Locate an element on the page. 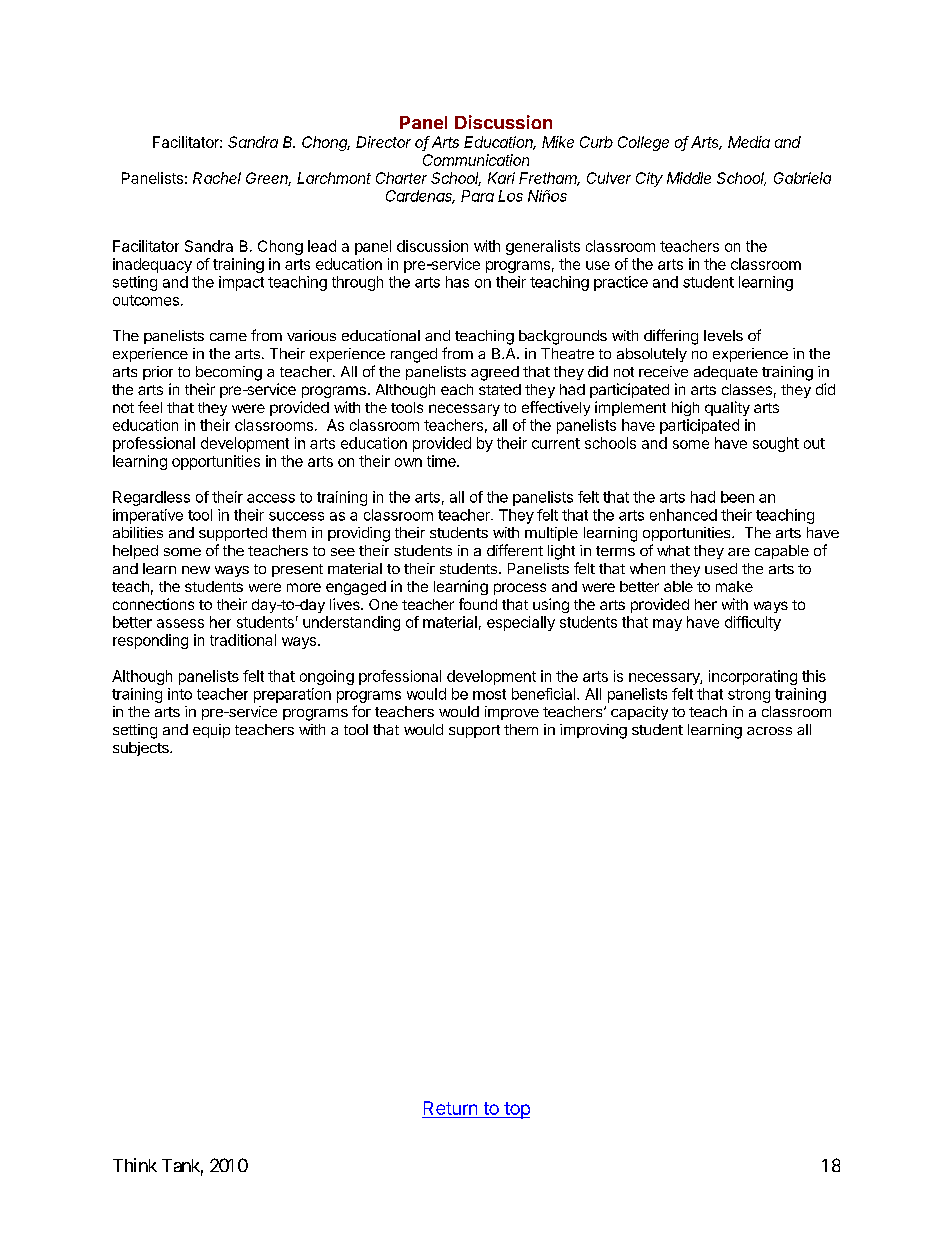  subjects is located at coordinates (142, 749).
